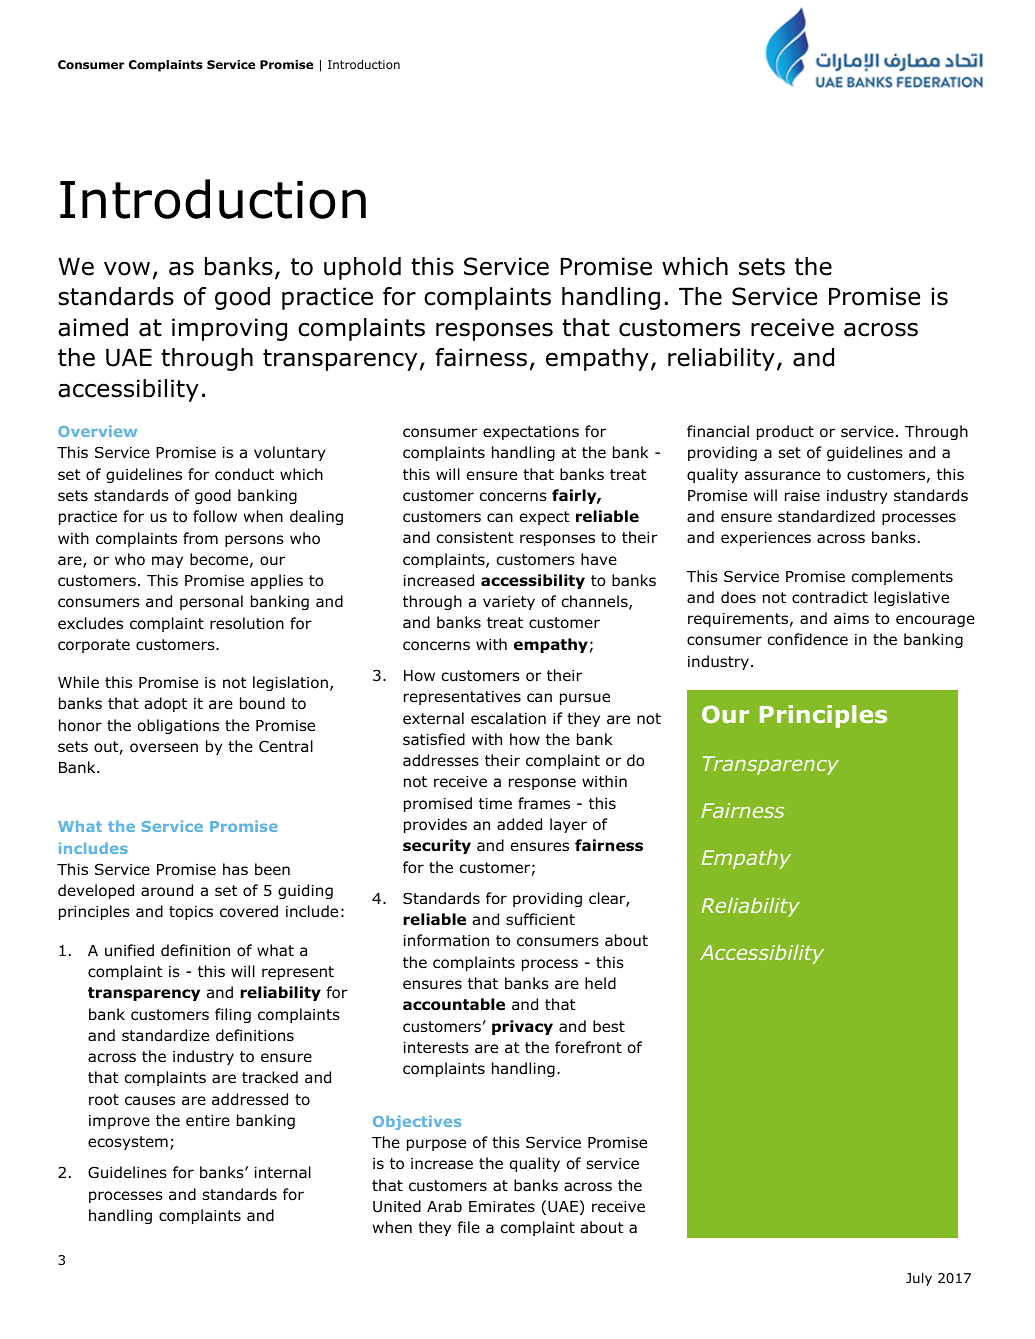 Image resolution: width=1035 pixels, height=1339 pixels. Describe the element at coordinates (468, 1227) in the screenshot. I see `file` at that location.
